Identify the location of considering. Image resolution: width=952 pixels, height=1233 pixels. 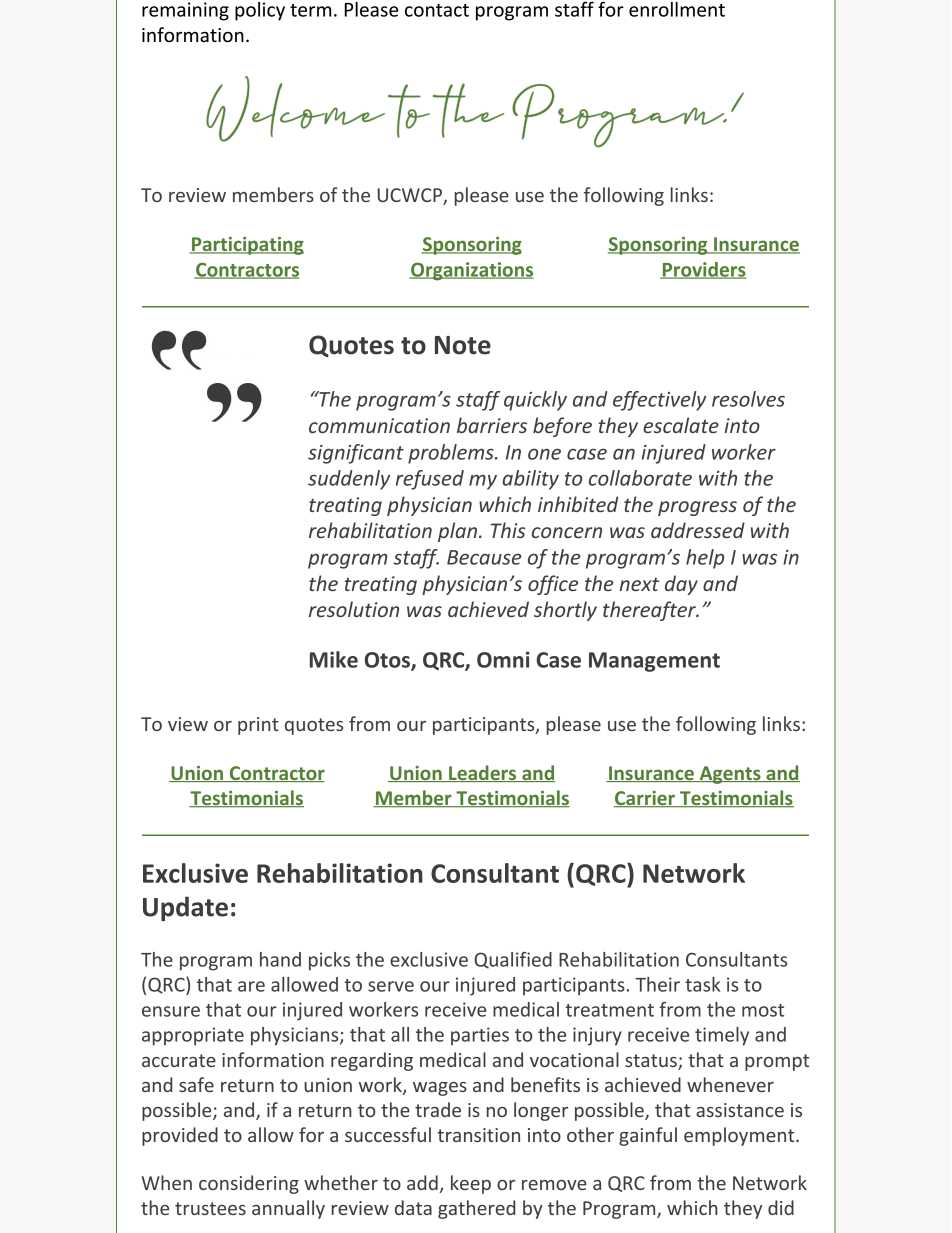
(249, 1184).
